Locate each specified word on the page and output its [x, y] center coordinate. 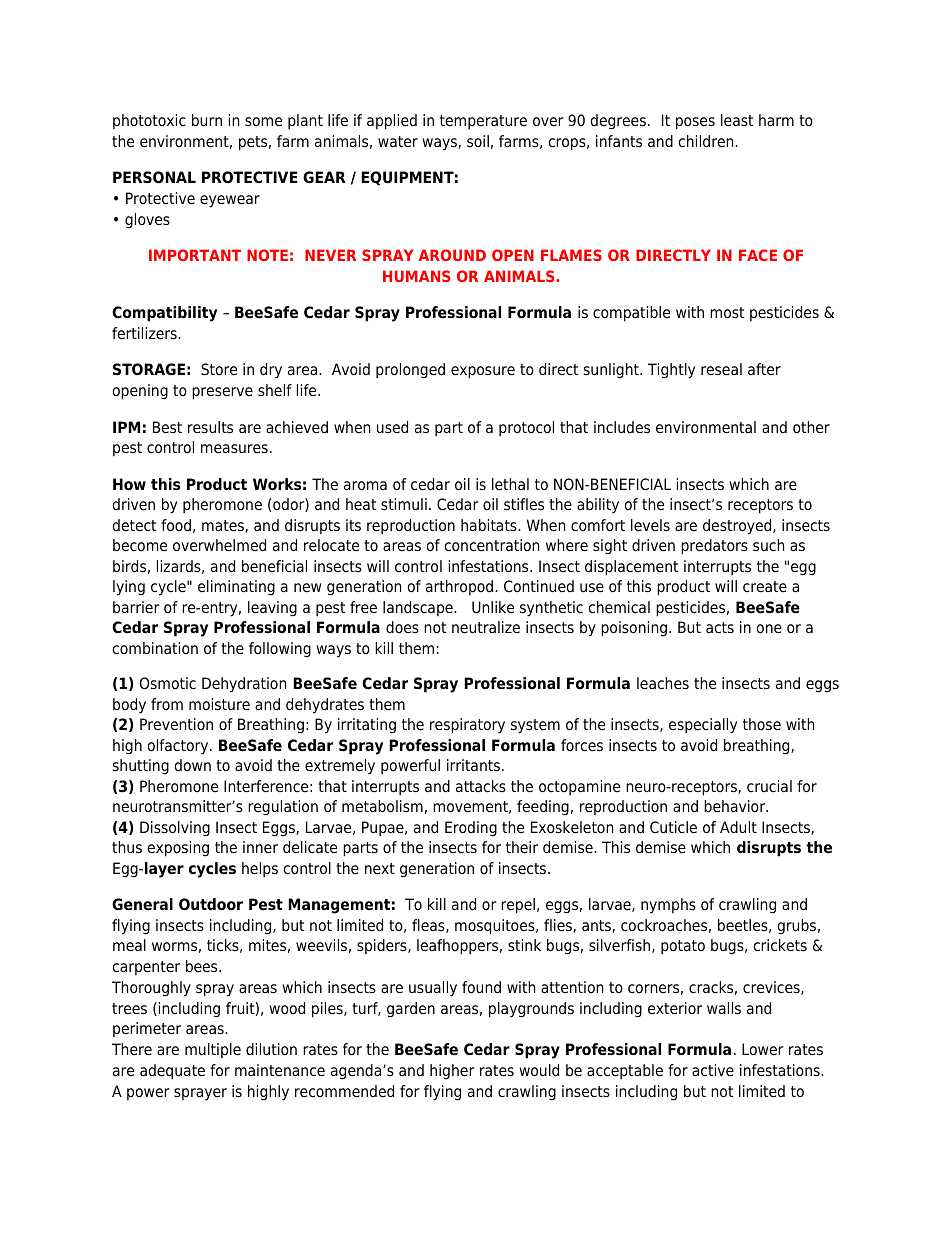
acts [720, 628]
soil [478, 141]
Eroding [471, 829]
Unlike [493, 607]
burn [207, 120]
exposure [483, 372]
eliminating [236, 588]
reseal [721, 369]
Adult [738, 827]
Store [219, 369]
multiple [213, 1050]
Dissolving [175, 829]
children [707, 141]
